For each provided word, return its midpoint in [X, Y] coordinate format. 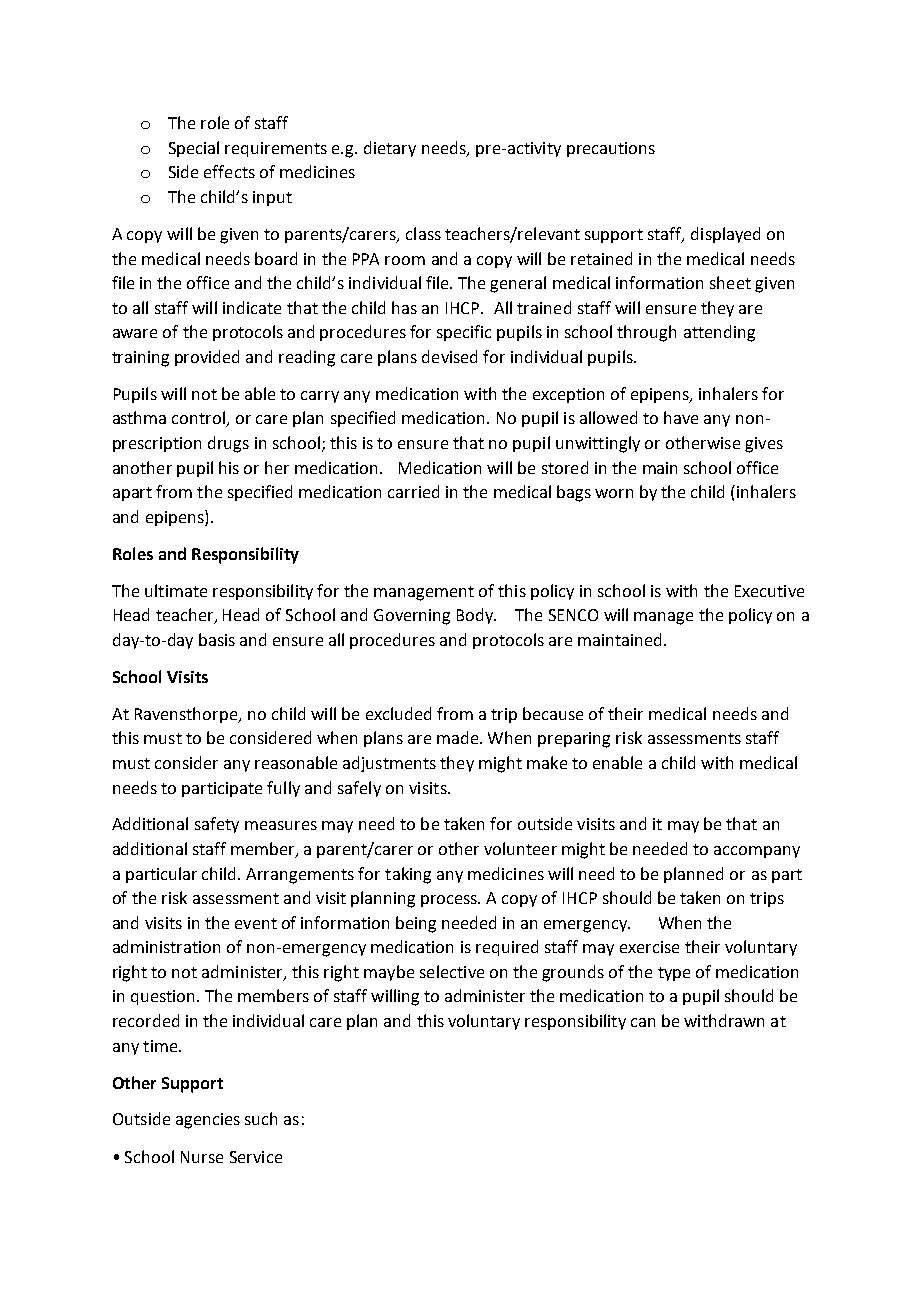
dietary [390, 149]
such [261, 1118]
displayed [725, 235]
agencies [208, 1121]
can [643, 1022]
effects [229, 171]
